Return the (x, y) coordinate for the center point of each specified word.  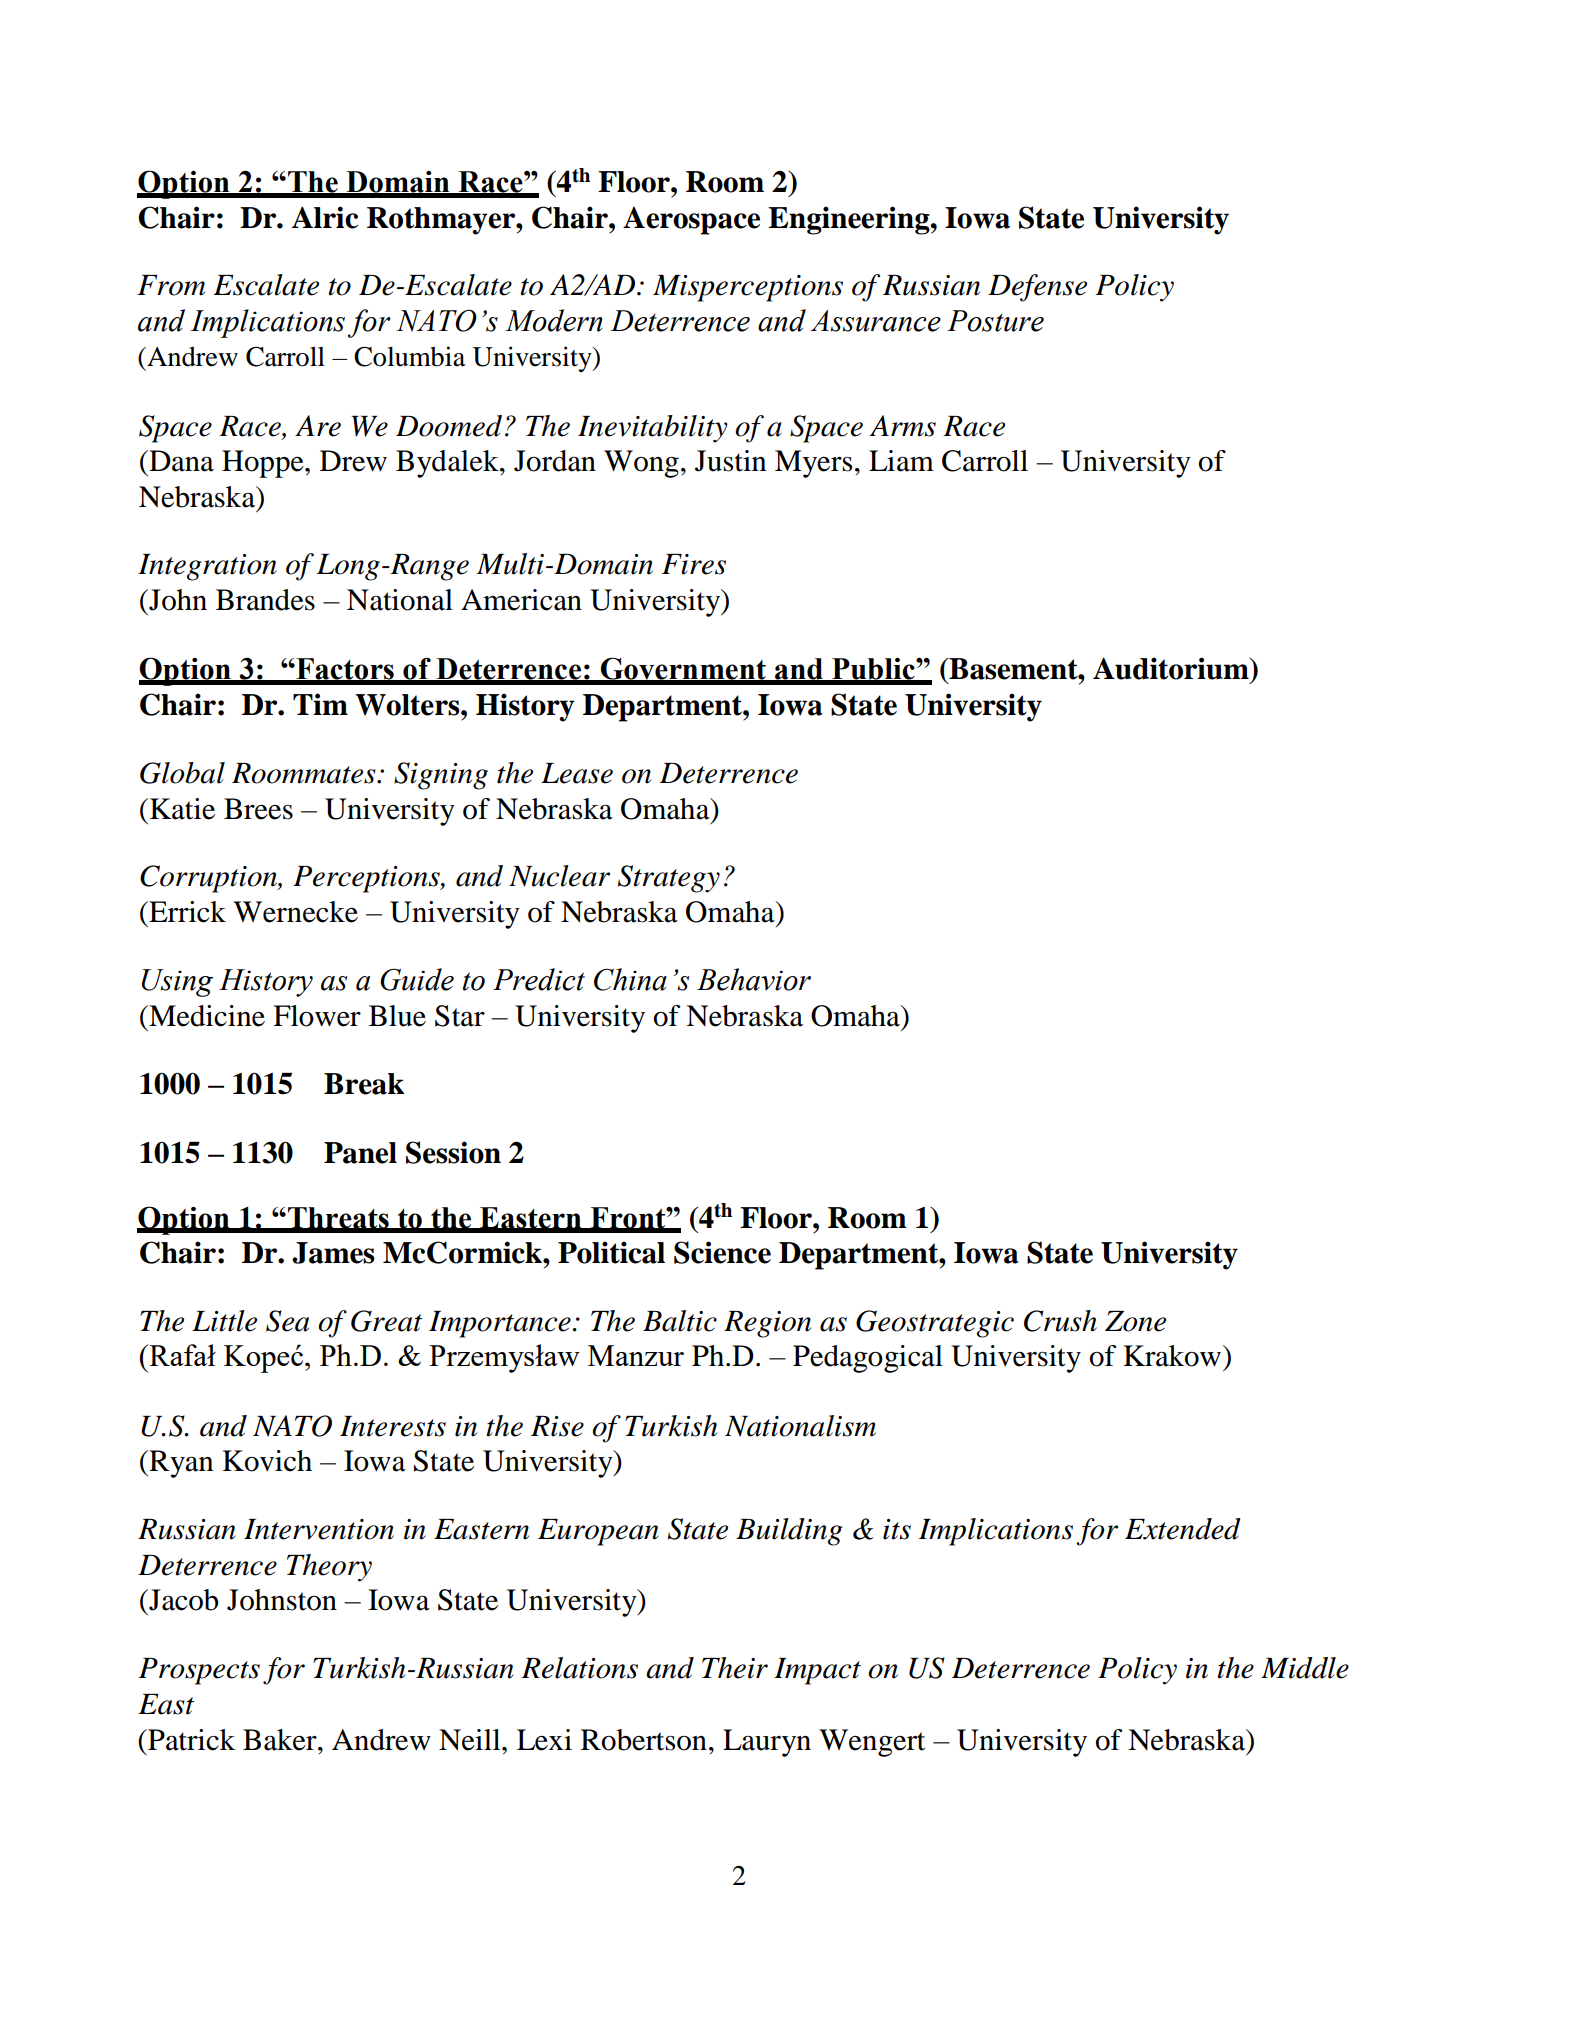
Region (767, 1324)
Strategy (669, 879)
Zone (1135, 1321)
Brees (258, 809)
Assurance (875, 321)
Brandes (265, 600)
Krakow (1172, 1356)
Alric (325, 217)
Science (722, 1252)
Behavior (754, 979)
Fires (694, 564)
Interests (393, 1426)
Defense (1037, 288)
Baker (281, 1740)
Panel (360, 1153)
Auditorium (1172, 668)
